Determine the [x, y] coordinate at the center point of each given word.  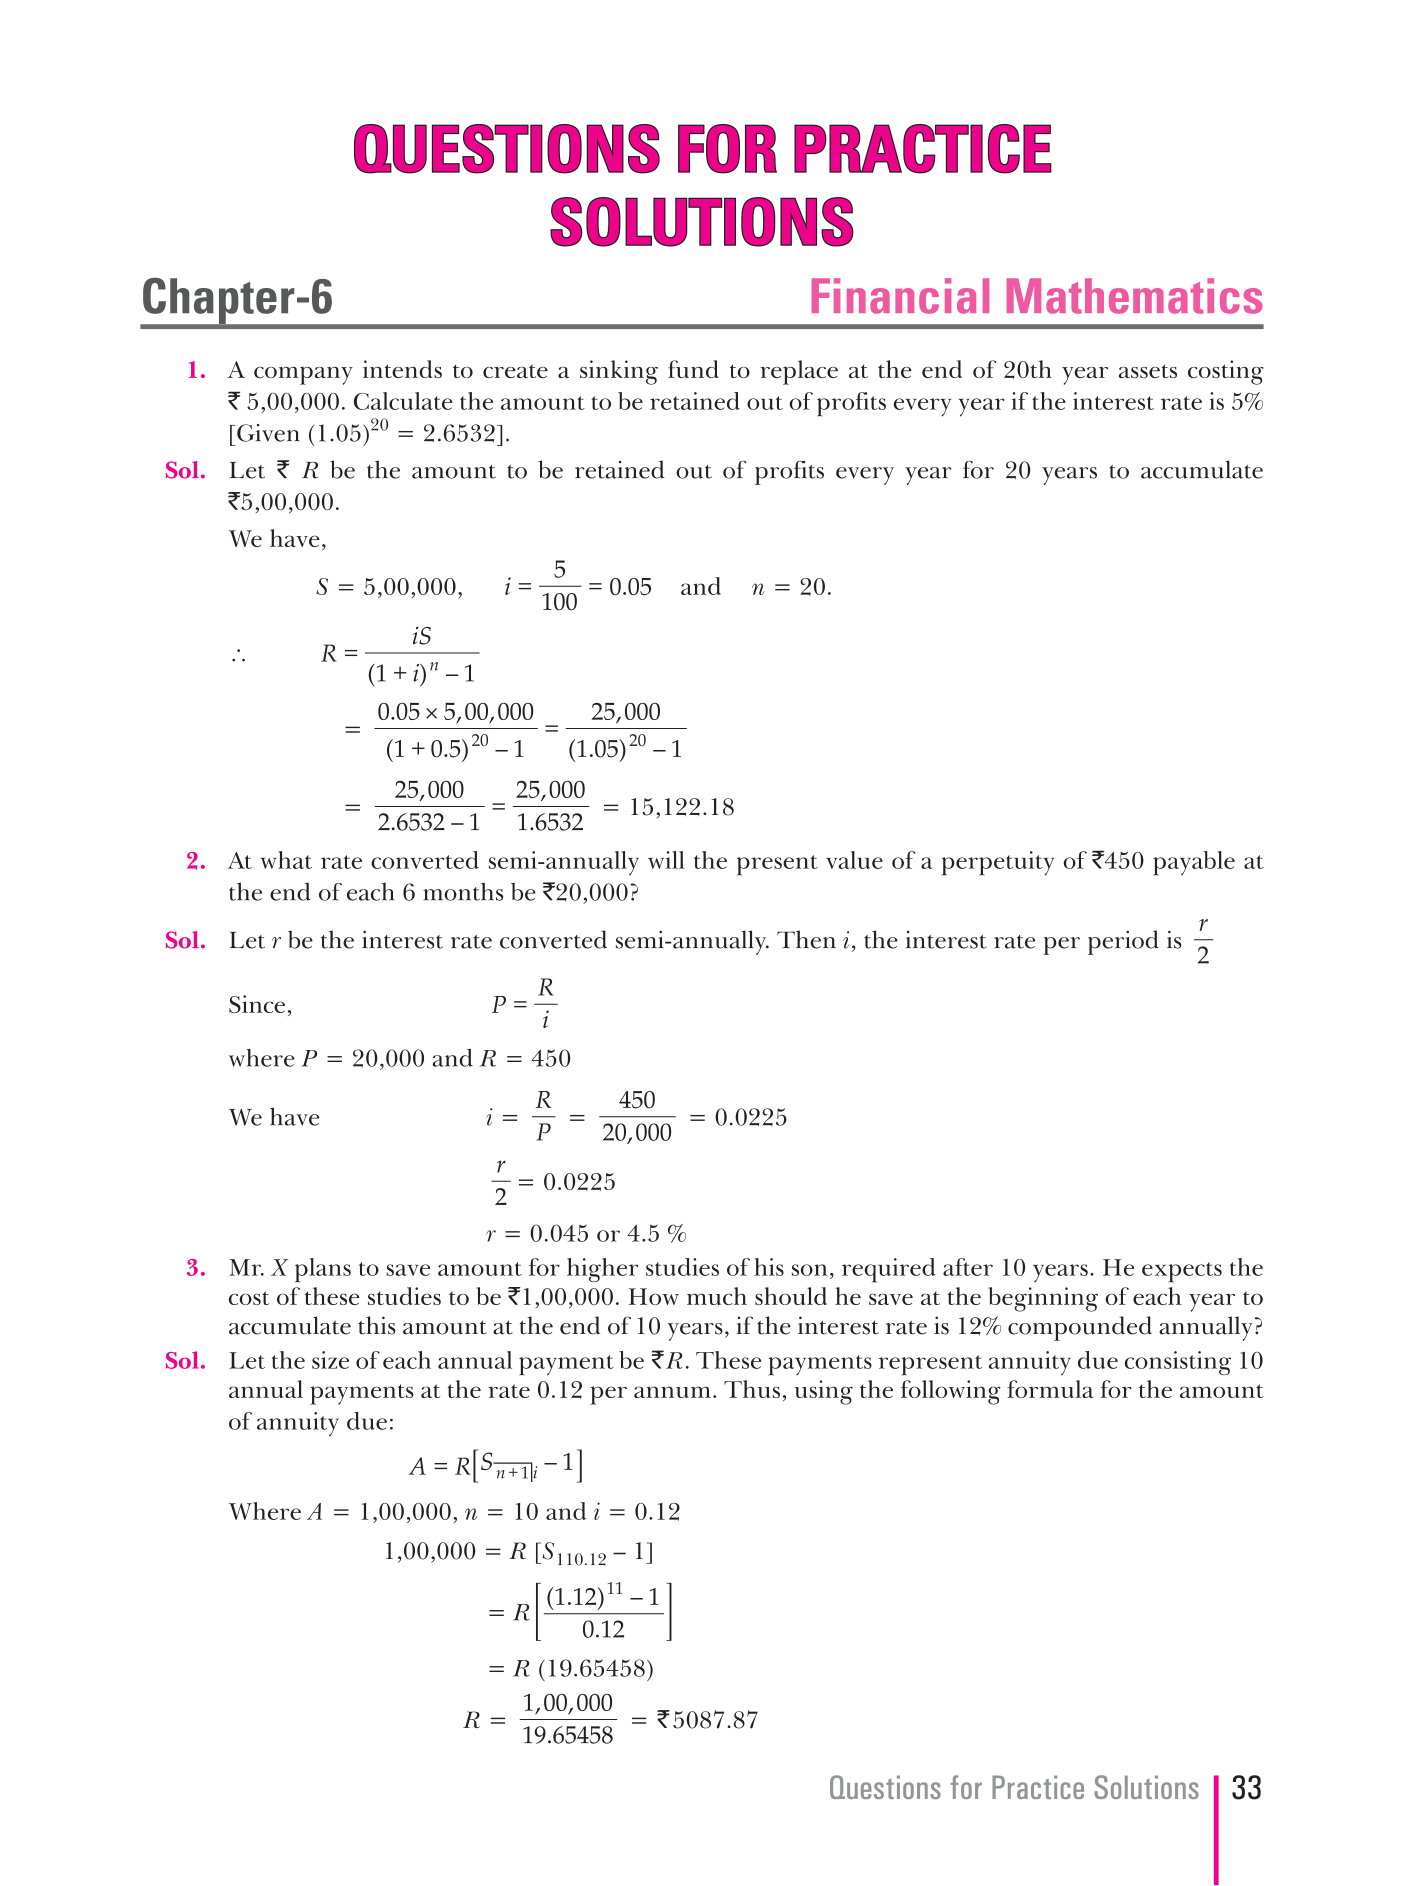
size [330, 1360]
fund [693, 369]
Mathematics [1135, 296]
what [286, 860]
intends [402, 369]
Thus [752, 1389]
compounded [1080, 1328]
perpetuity [998, 863]
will [666, 860]
